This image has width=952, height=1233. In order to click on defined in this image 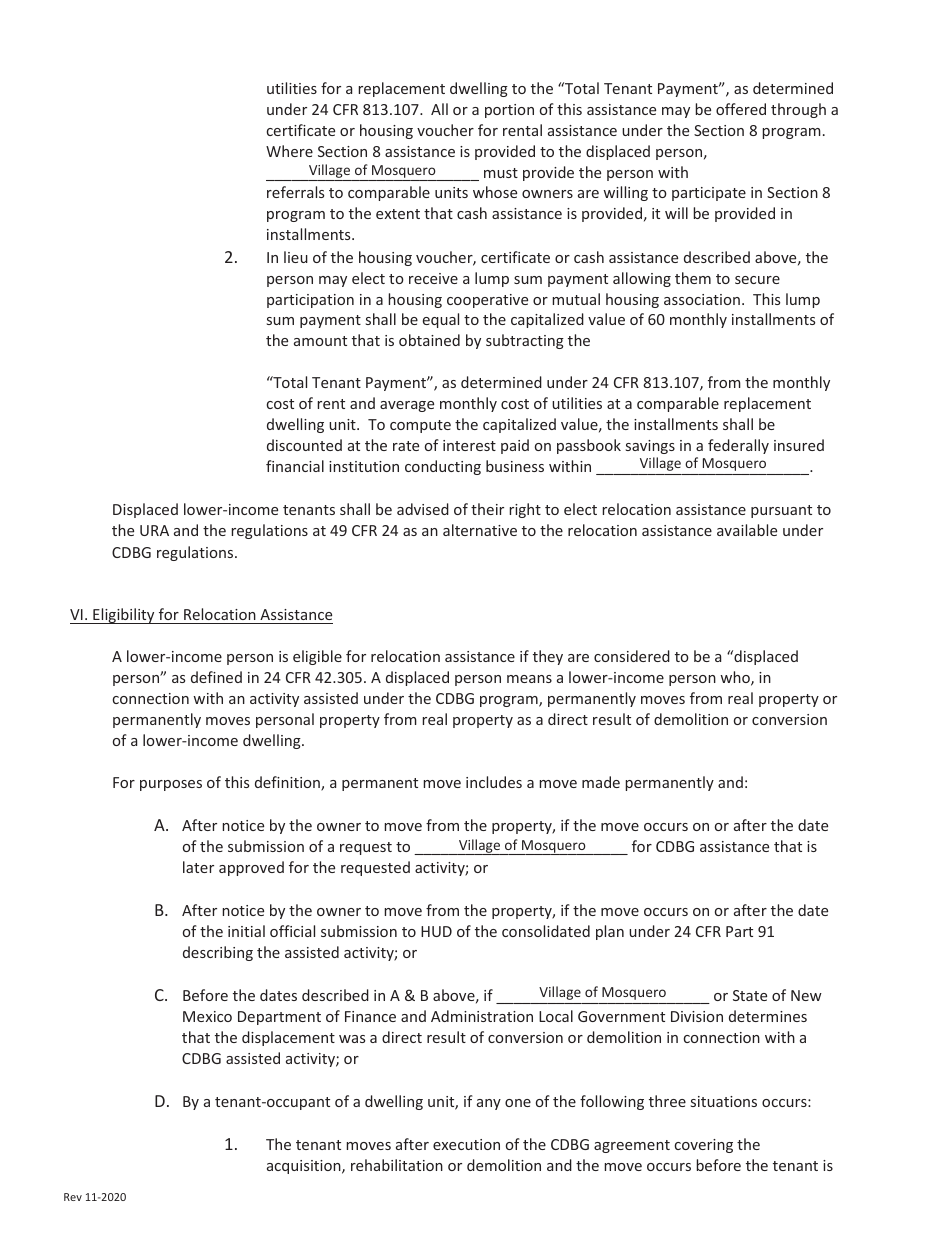, I will do `click(216, 677)`.
